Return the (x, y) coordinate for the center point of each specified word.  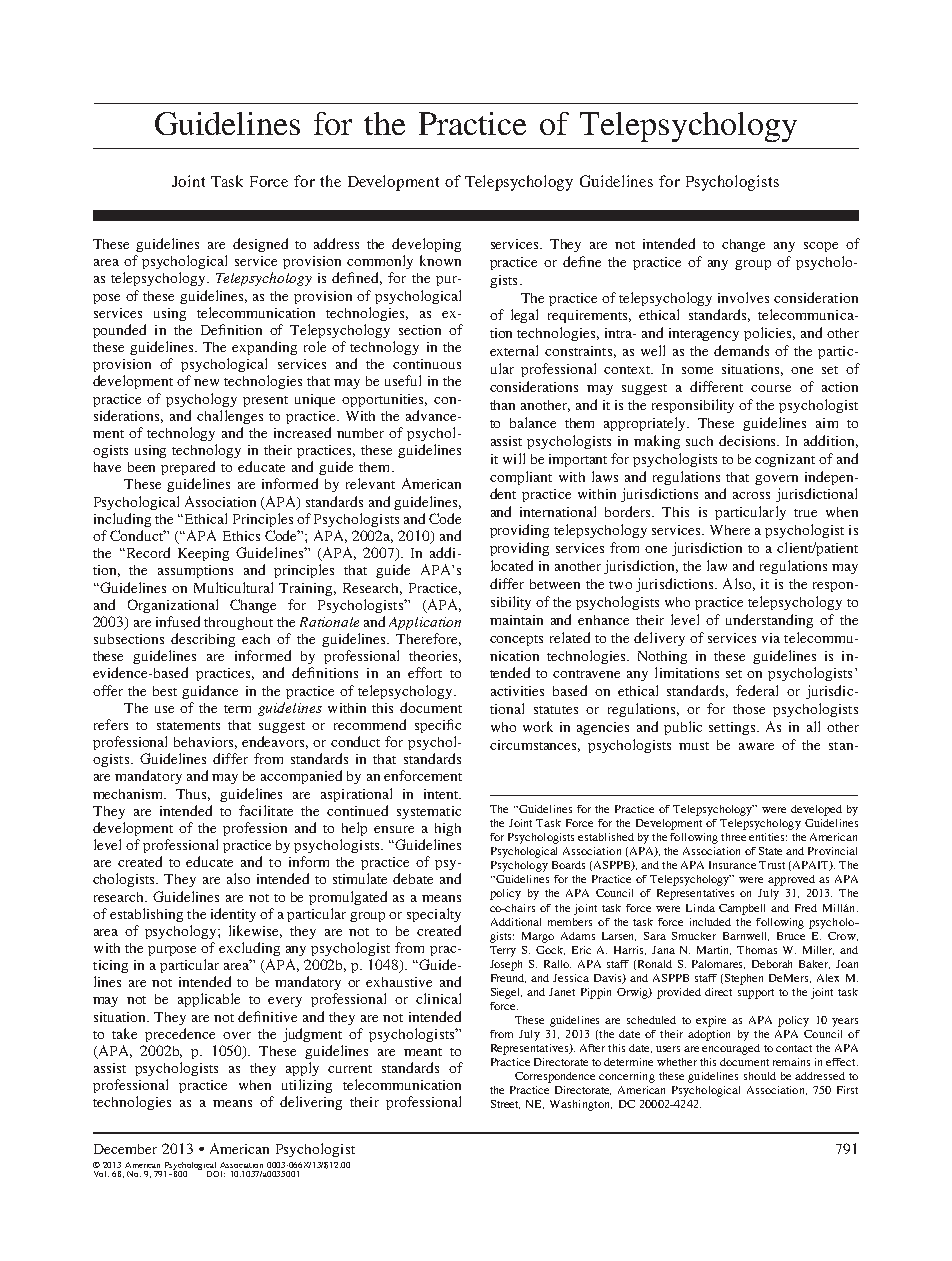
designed (260, 245)
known (440, 260)
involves (743, 297)
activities (517, 691)
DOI (216, 1174)
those (749, 709)
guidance (210, 692)
